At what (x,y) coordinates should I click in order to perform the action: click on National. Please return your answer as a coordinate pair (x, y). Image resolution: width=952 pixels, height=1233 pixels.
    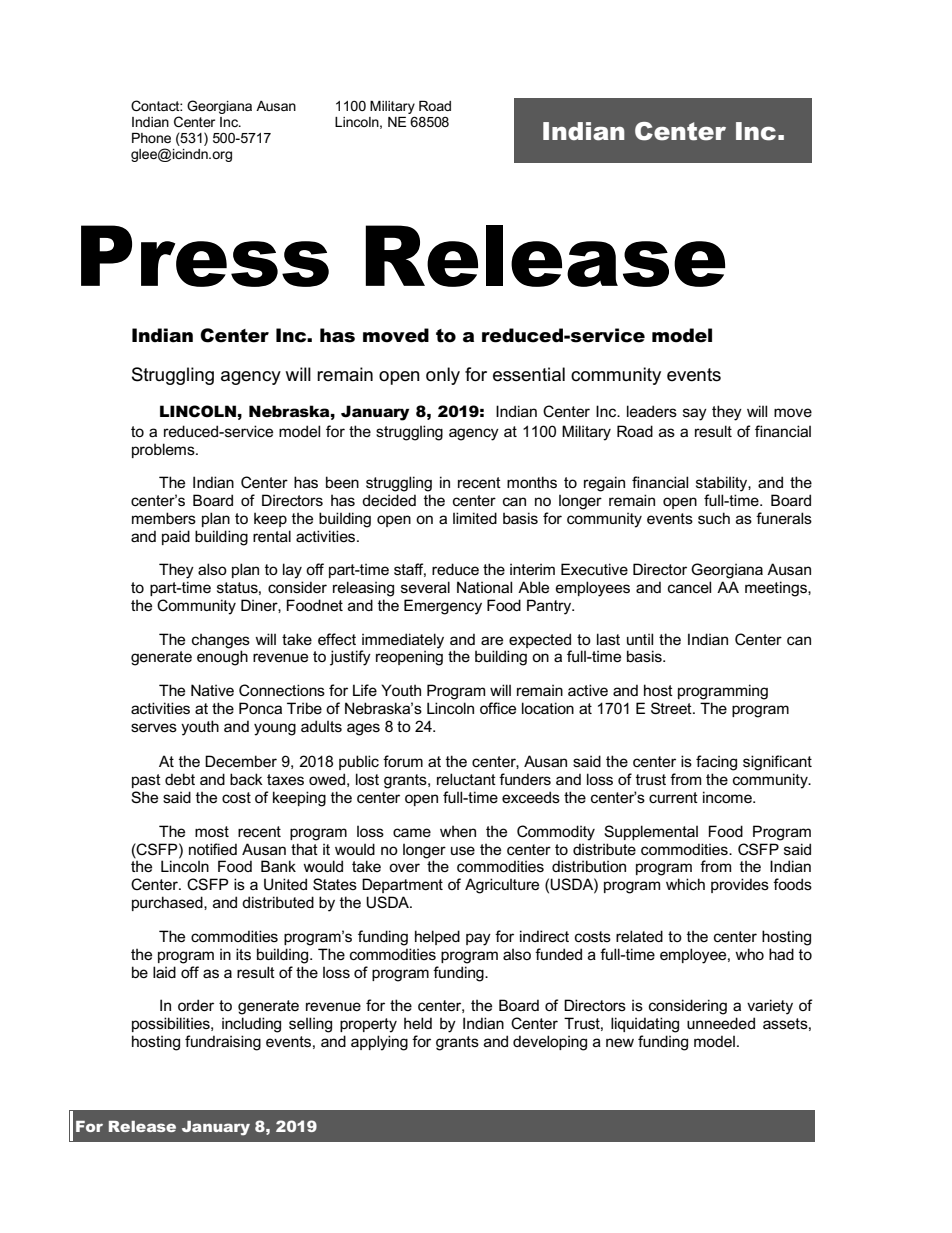
    Looking at the image, I should click on (484, 587).
